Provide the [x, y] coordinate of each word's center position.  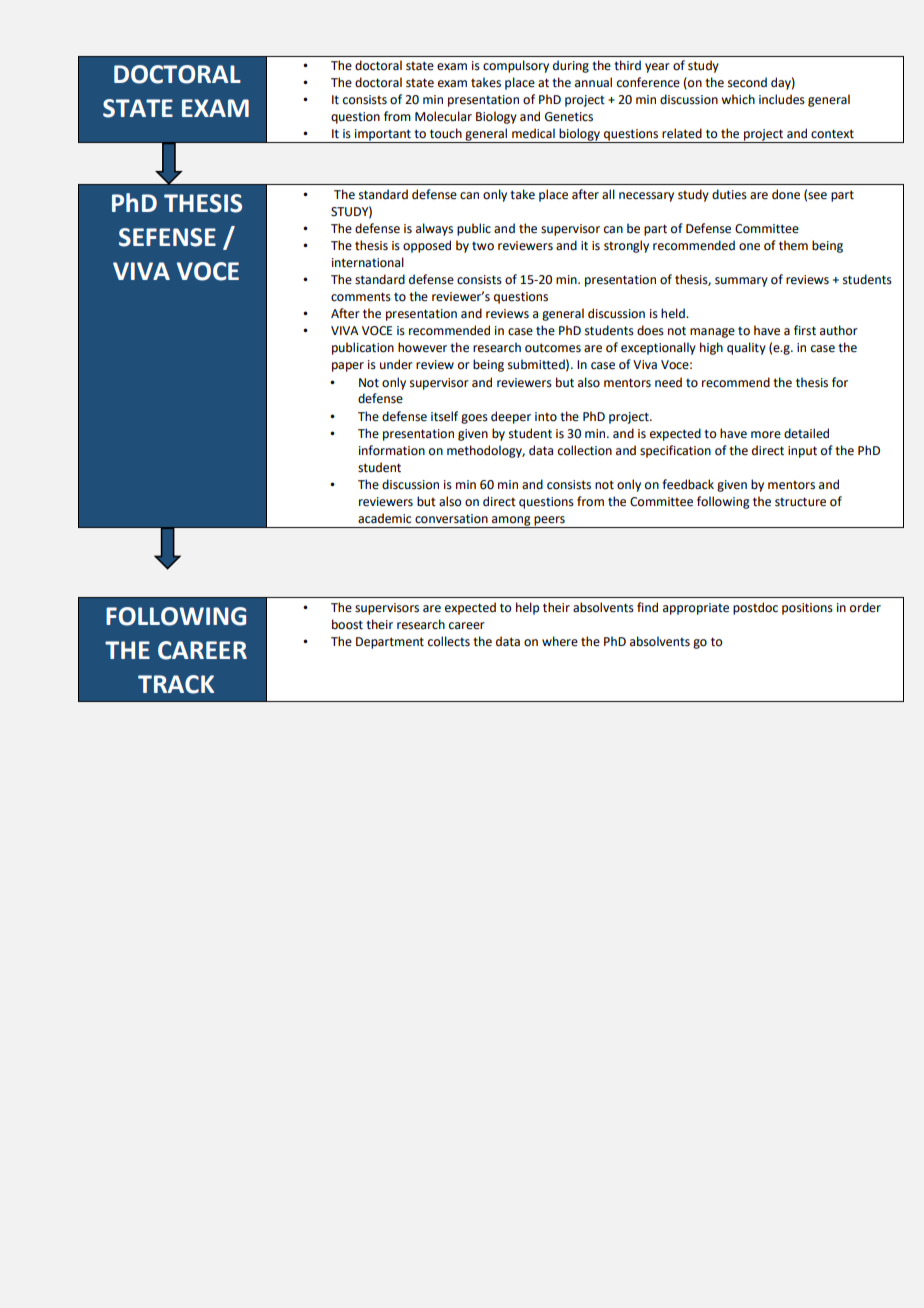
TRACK [176, 684]
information [392, 450]
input [802, 452]
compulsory [516, 66]
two [483, 246]
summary [741, 282]
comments [361, 297]
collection [585, 450]
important [383, 136]
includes [782, 99]
